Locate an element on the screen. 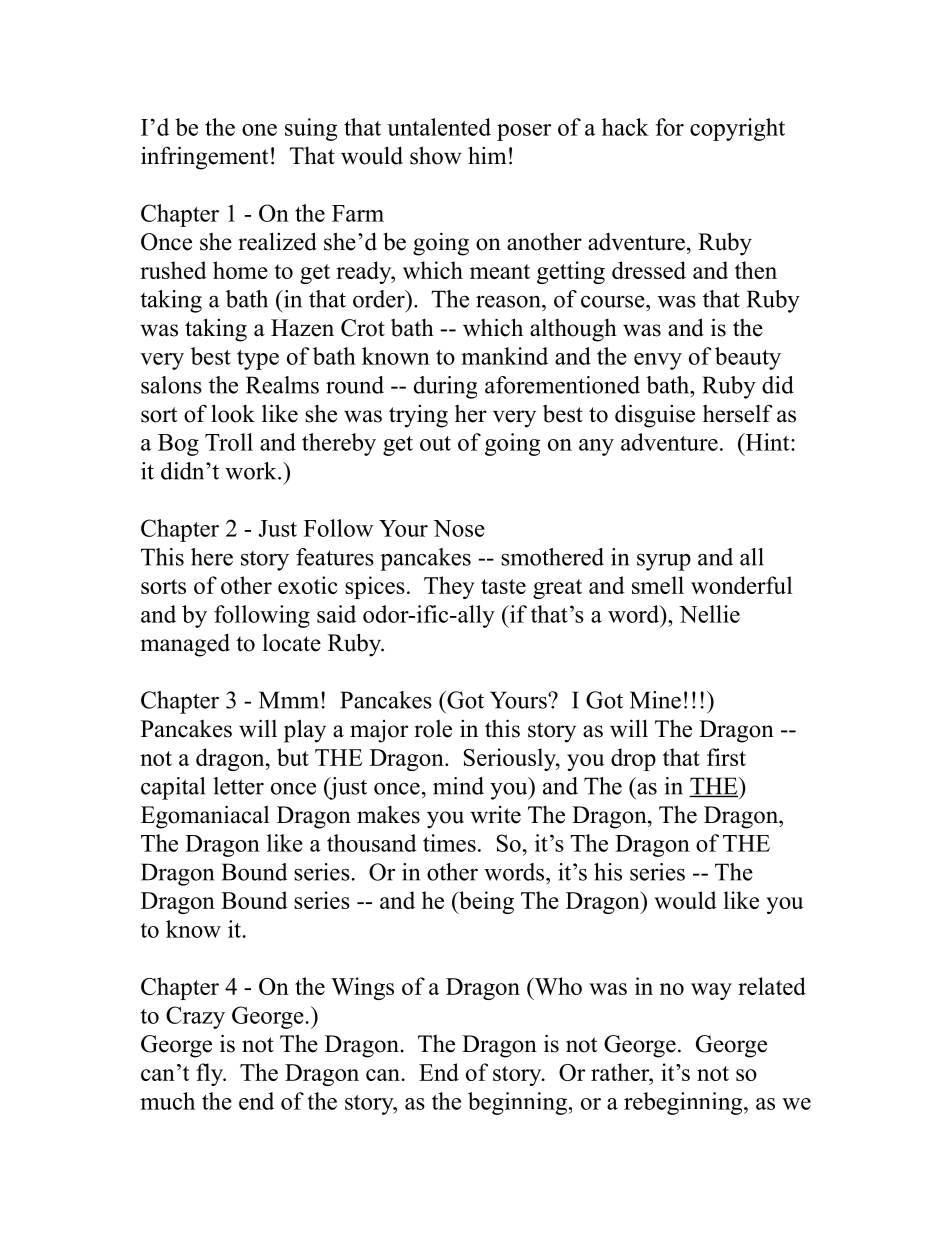 This screenshot has height=1233, width=952. copyright is located at coordinates (737, 129).
